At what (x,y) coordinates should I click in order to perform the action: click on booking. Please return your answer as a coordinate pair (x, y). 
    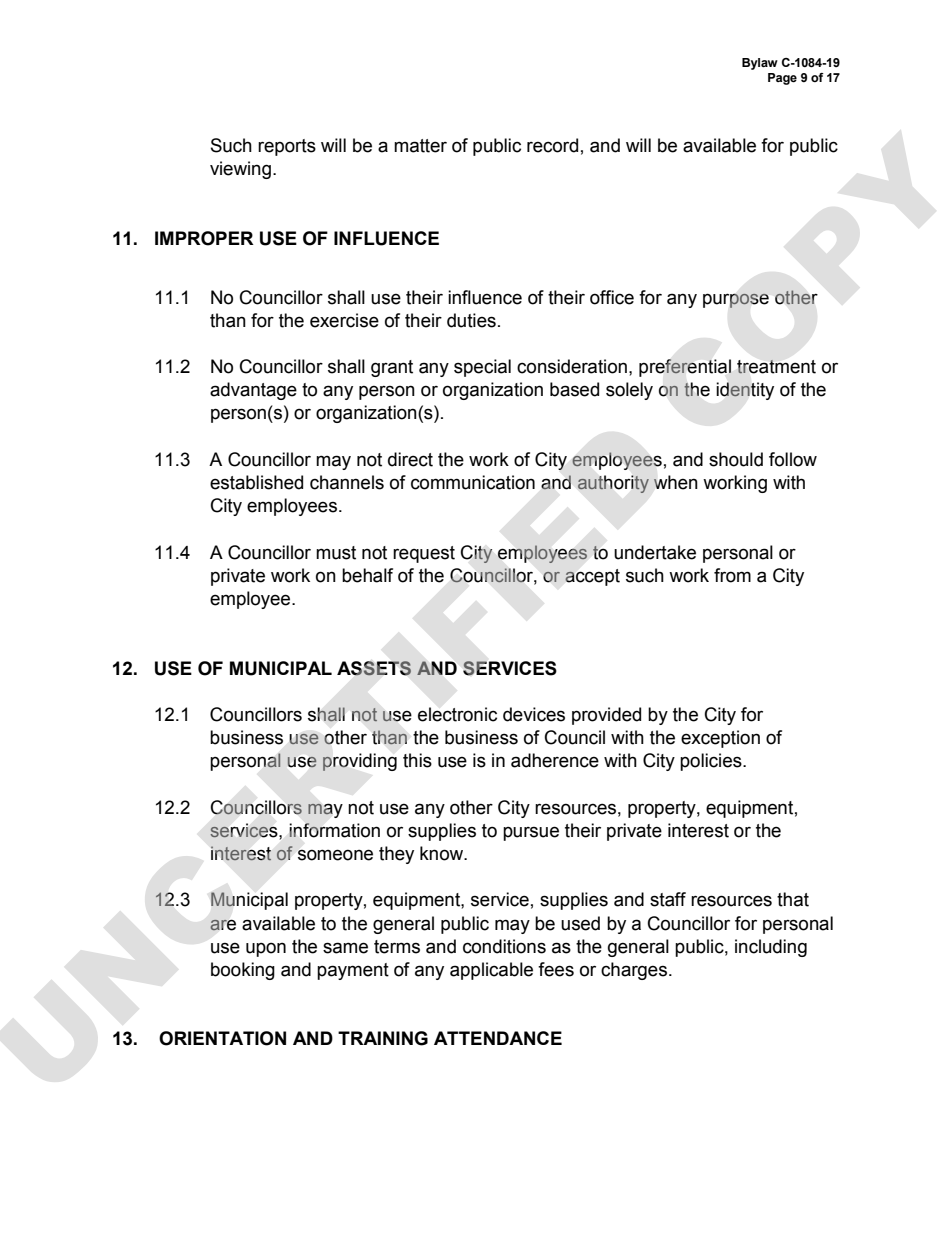
    Looking at the image, I should click on (243, 971).
